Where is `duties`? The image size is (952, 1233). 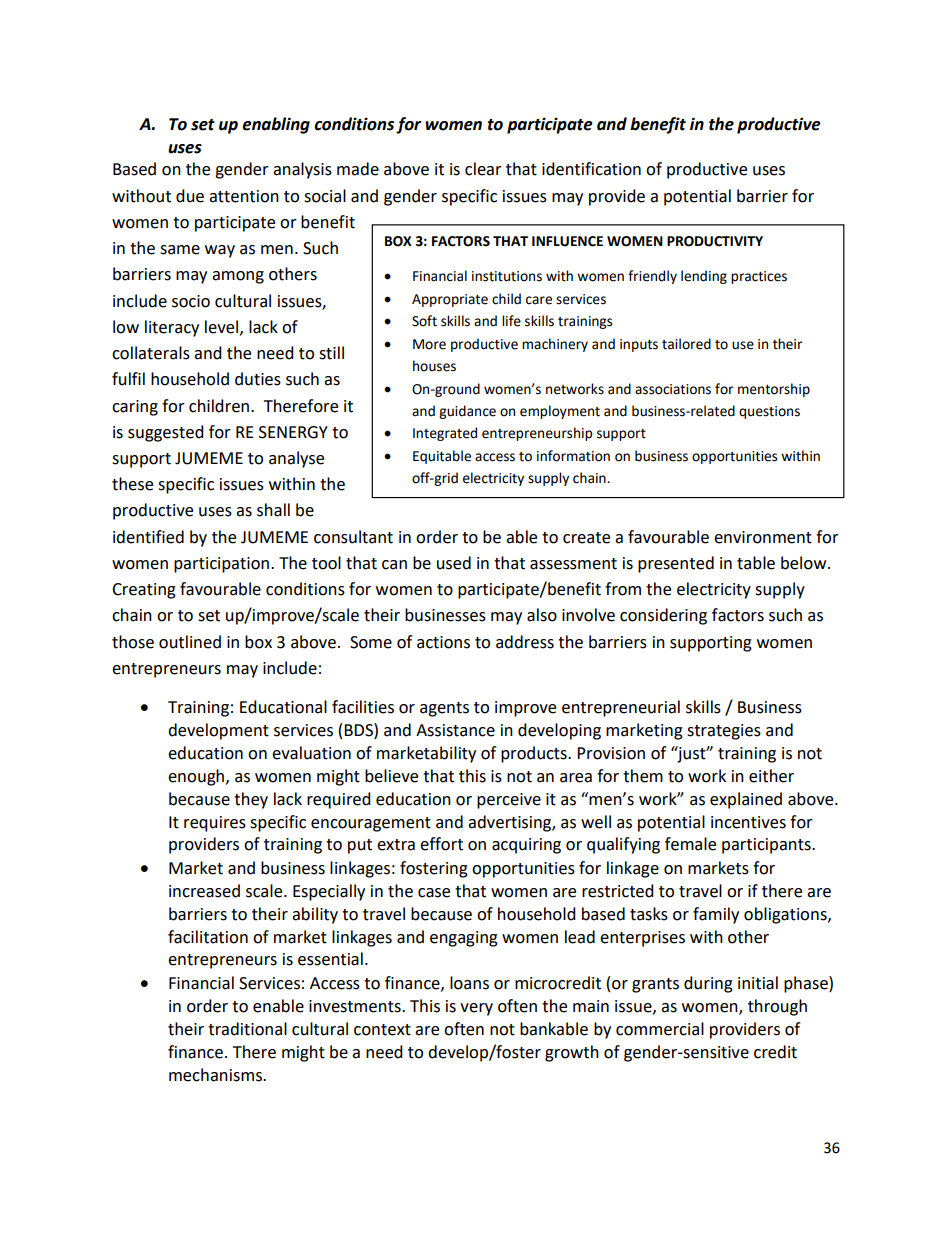
duties is located at coordinates (258, 379).
